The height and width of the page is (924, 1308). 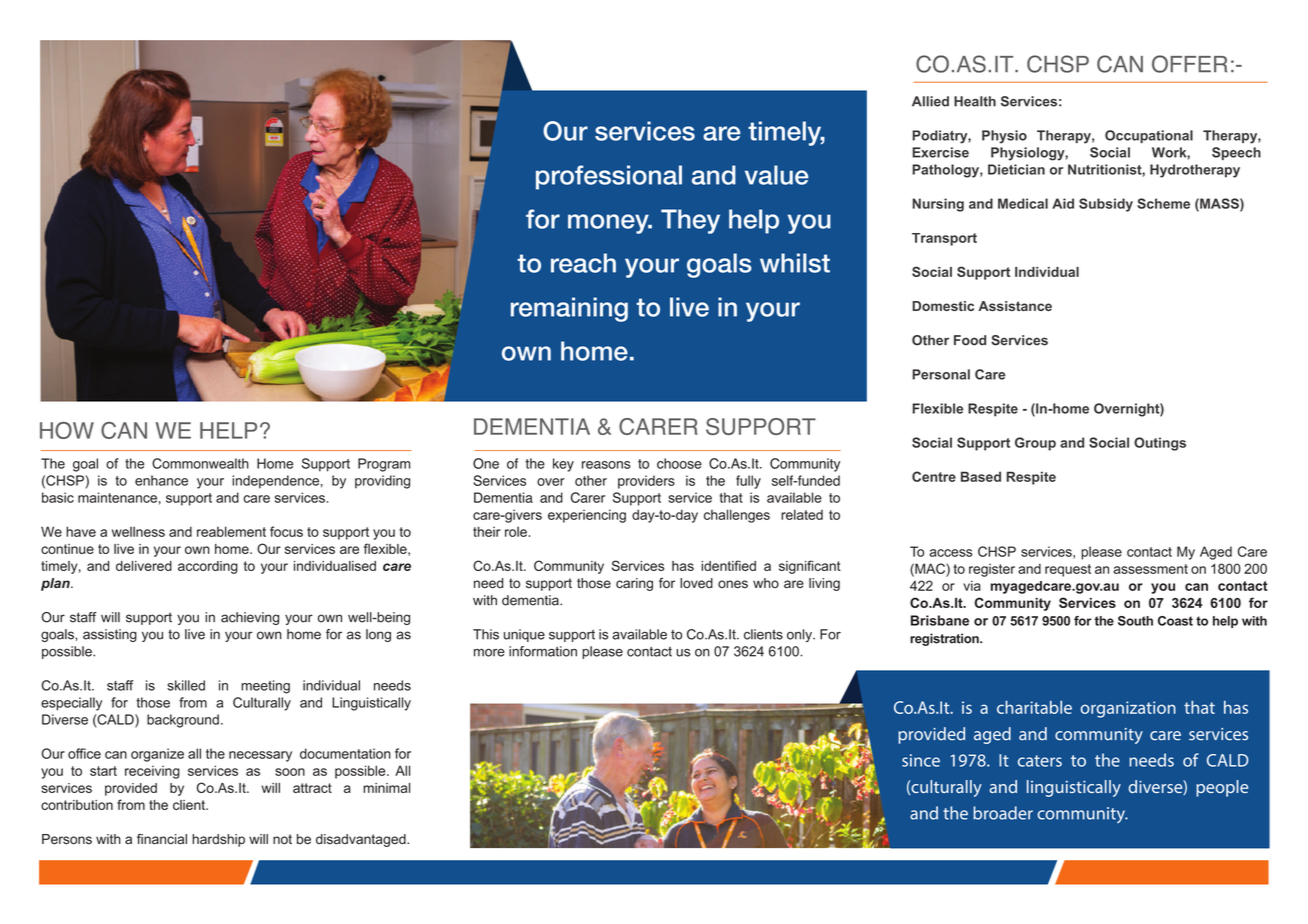 What do you see at coordinates (1003, 813) in the page?
I see `broader` at bounding box center [1003, 813].
